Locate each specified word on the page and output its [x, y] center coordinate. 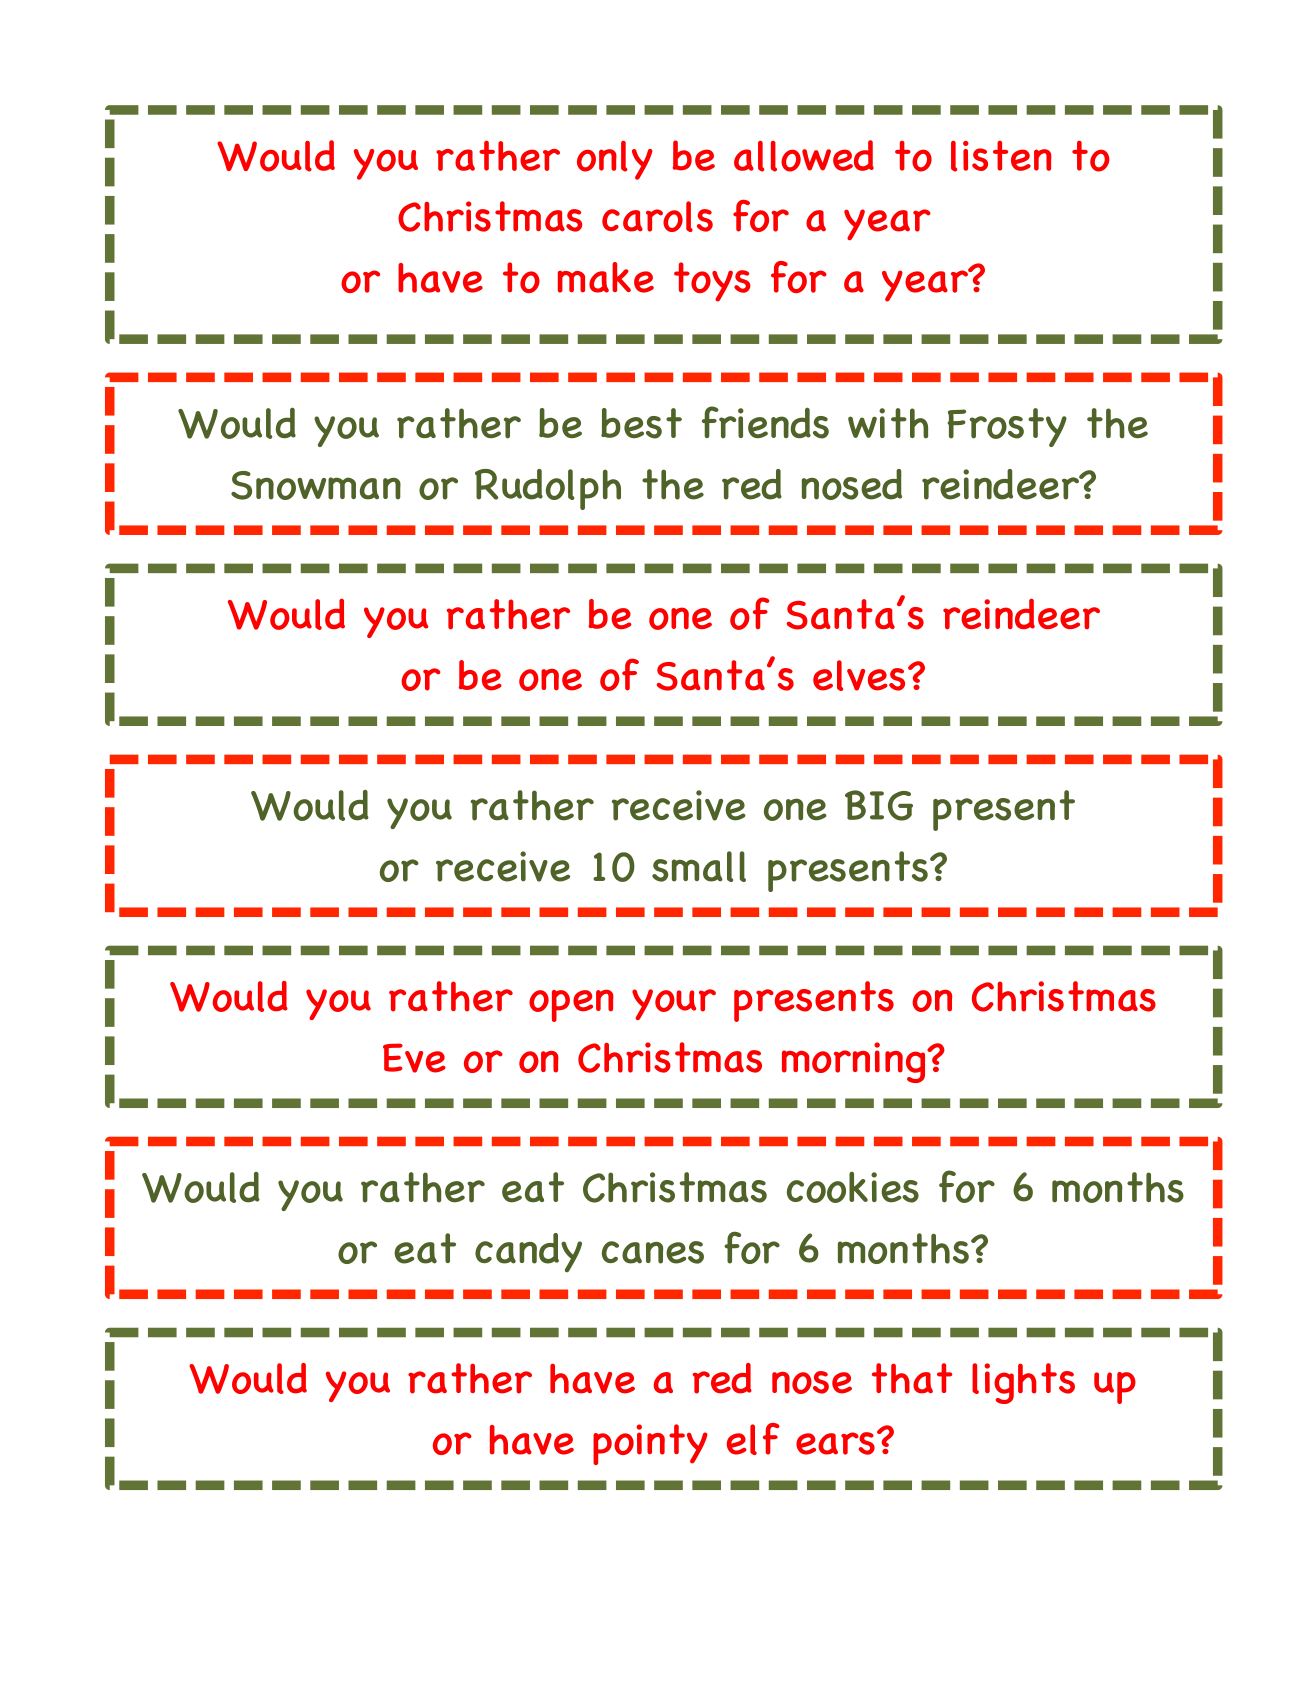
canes [653, 1252]
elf [753, 1439]
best [641, 423]
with [888, 423]
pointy [650, 1444]
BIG [879, 805]
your [674, 1004]
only [615, 160]
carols [657, 216]
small [699, 866]
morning [855, 1062]
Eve [414, 1058]
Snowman [316, 485]
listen [1001, 156]
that [912, 1378]
